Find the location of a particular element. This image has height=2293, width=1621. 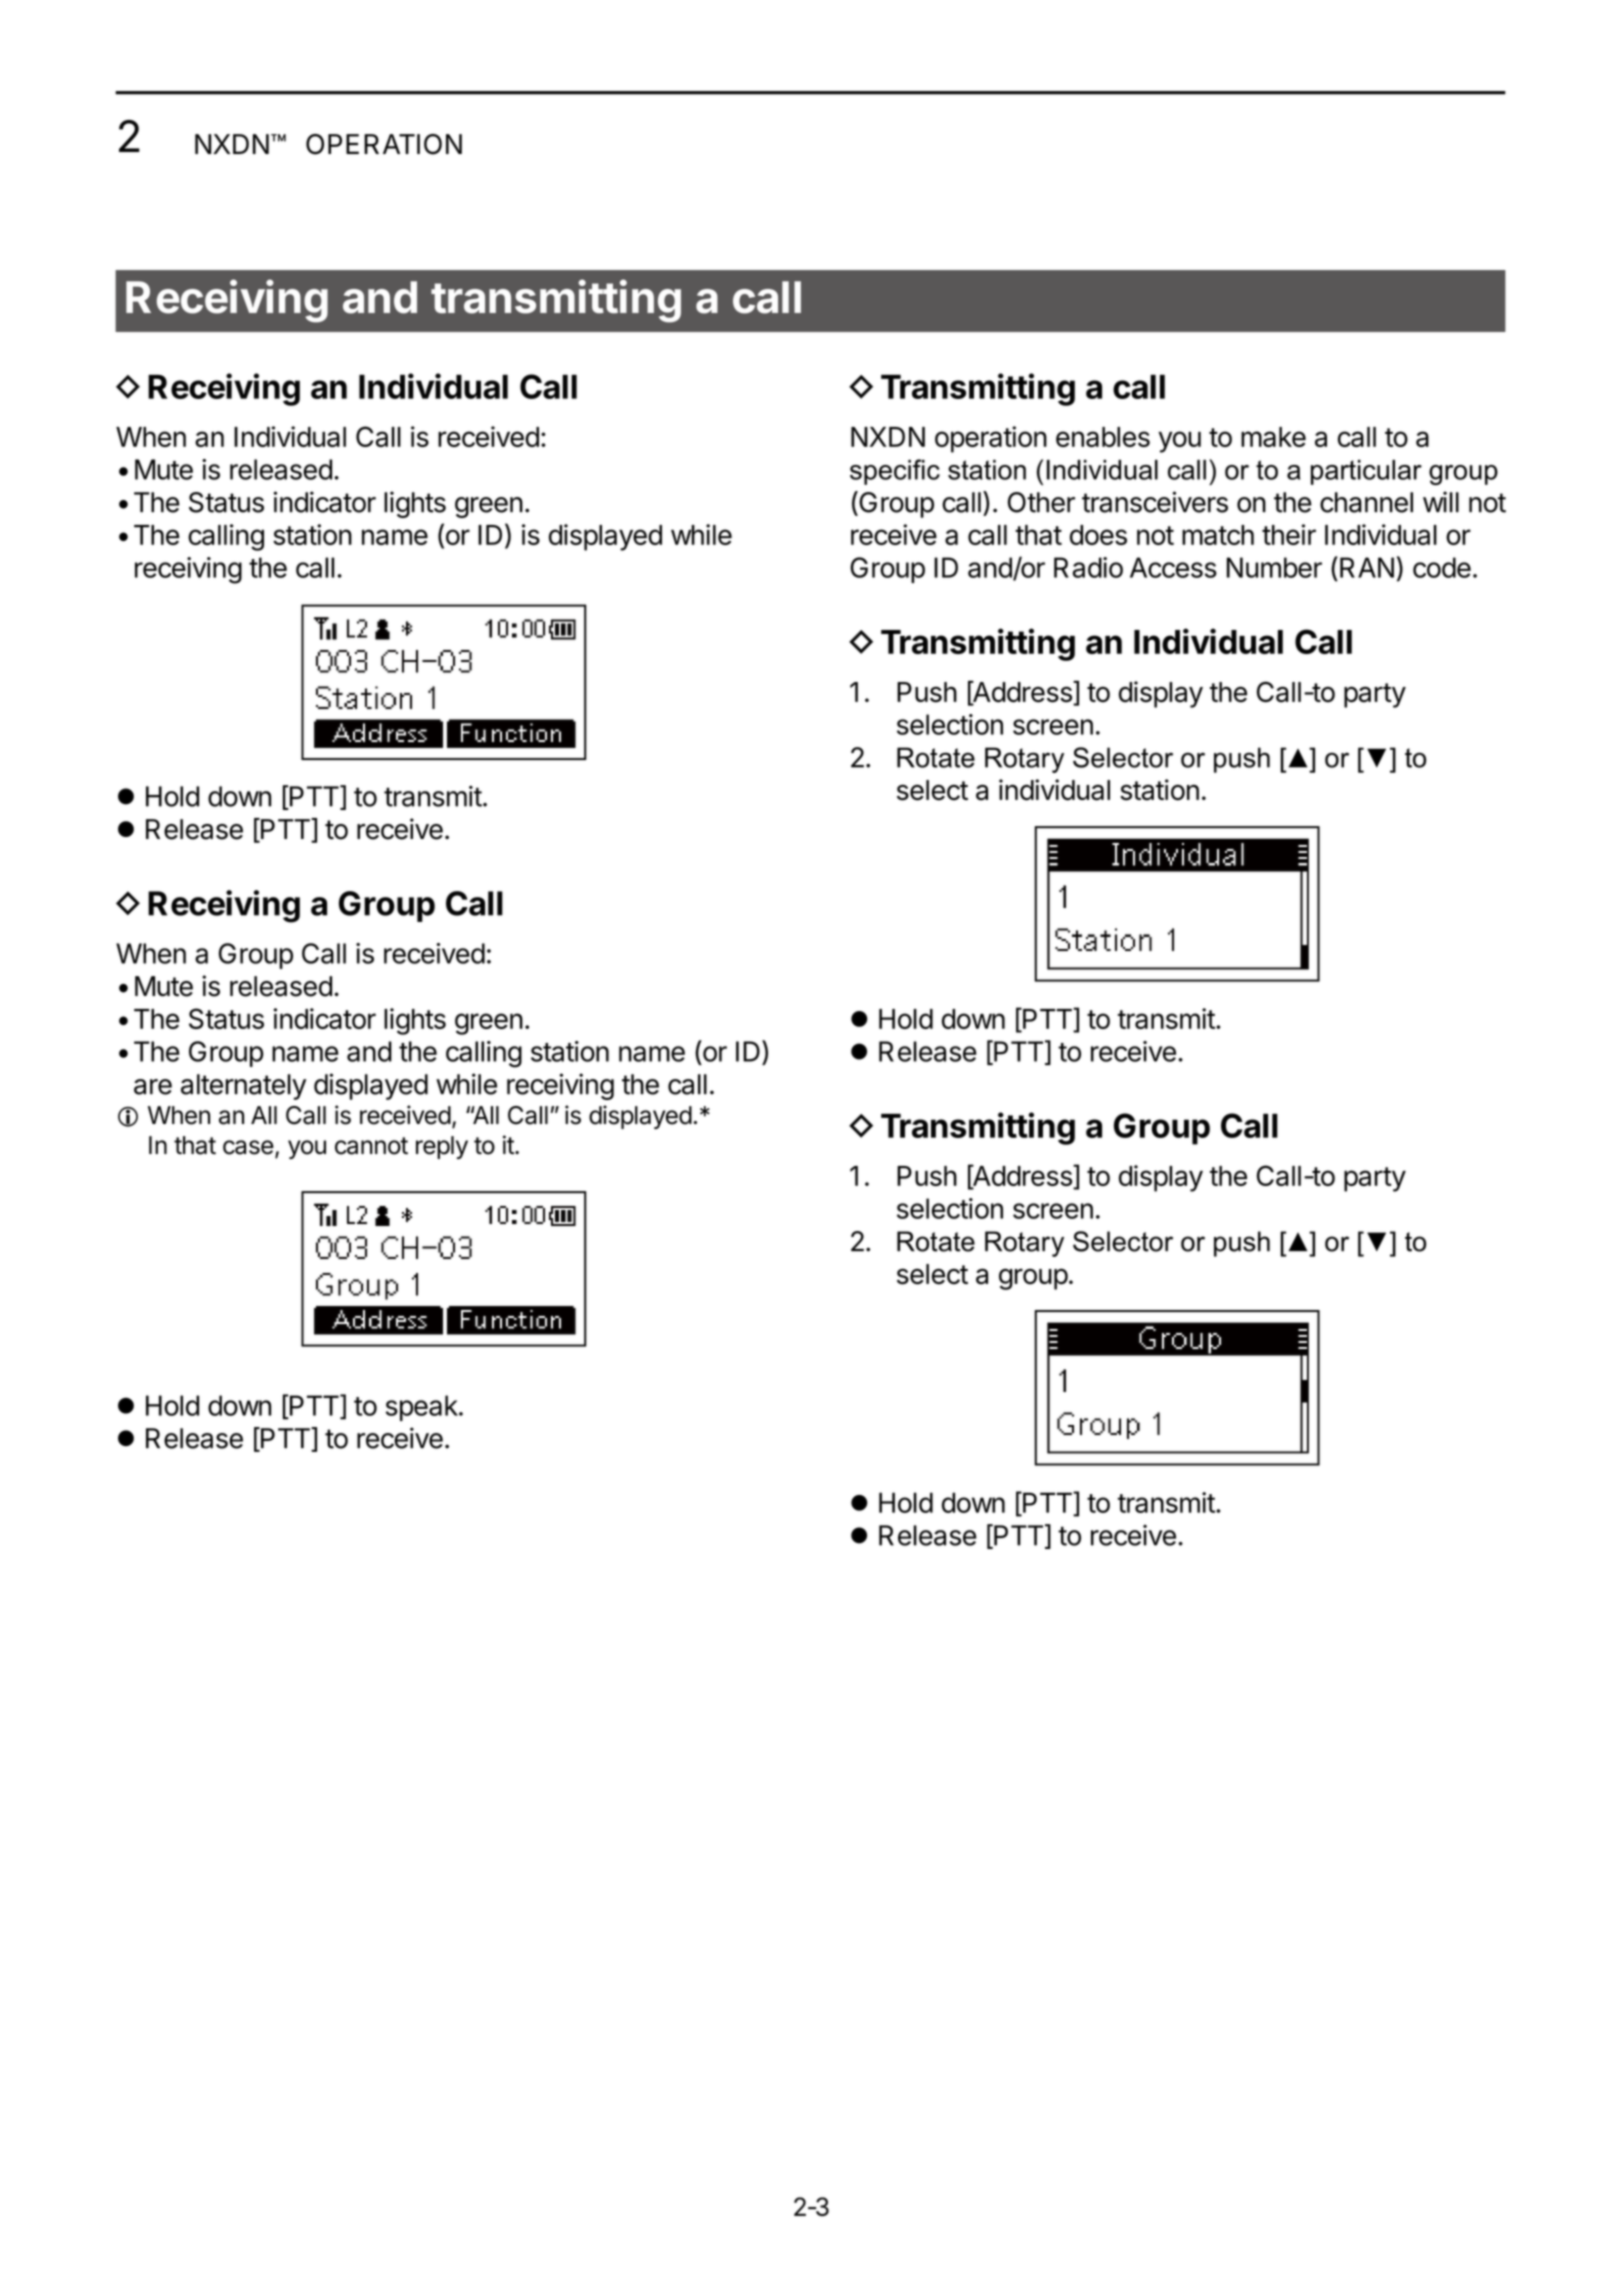

Other is located at coordinates (1041, 502).
